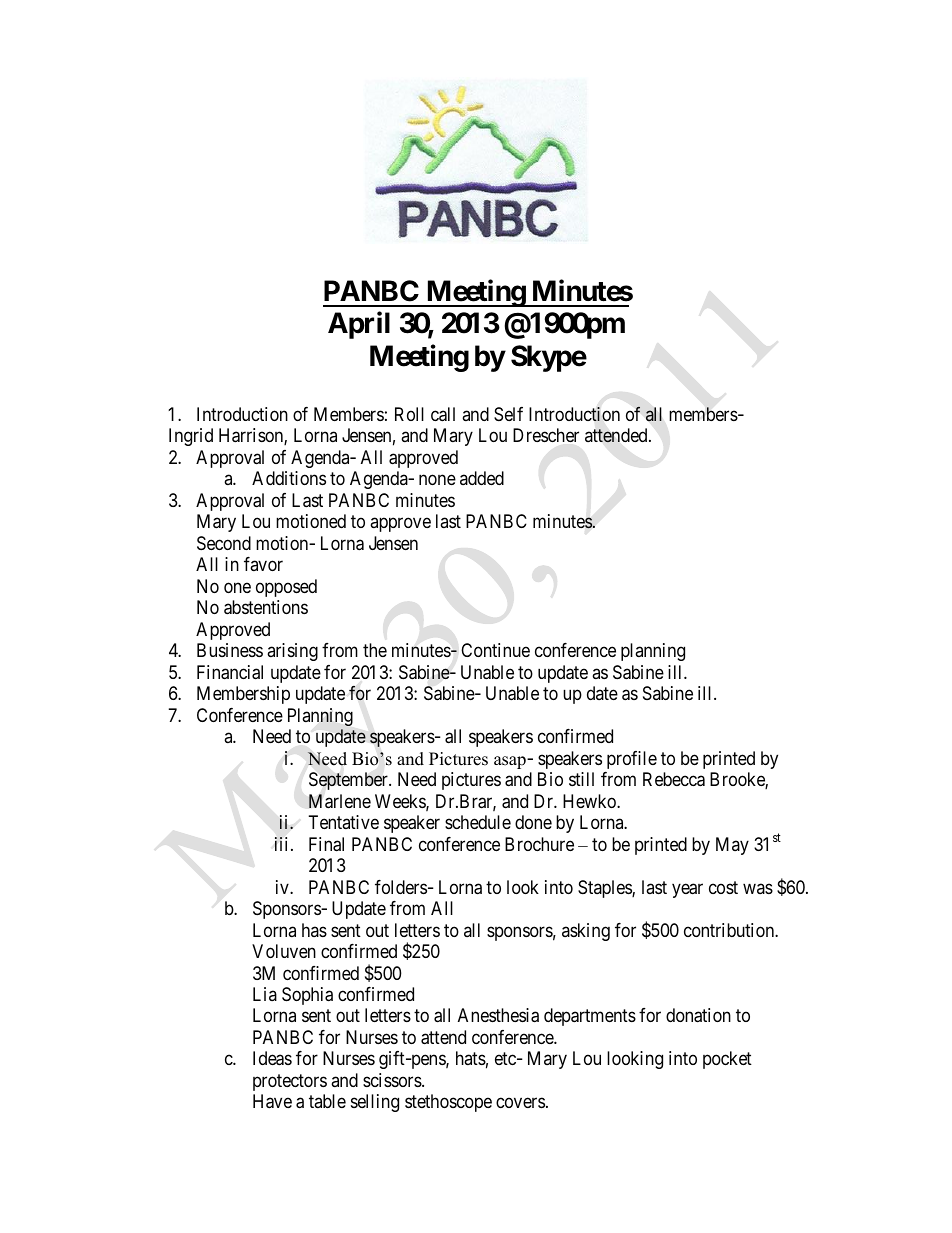 The height and width of the screenshot is (1233, 952). I want to click on Drescher, so click(546, 435).
